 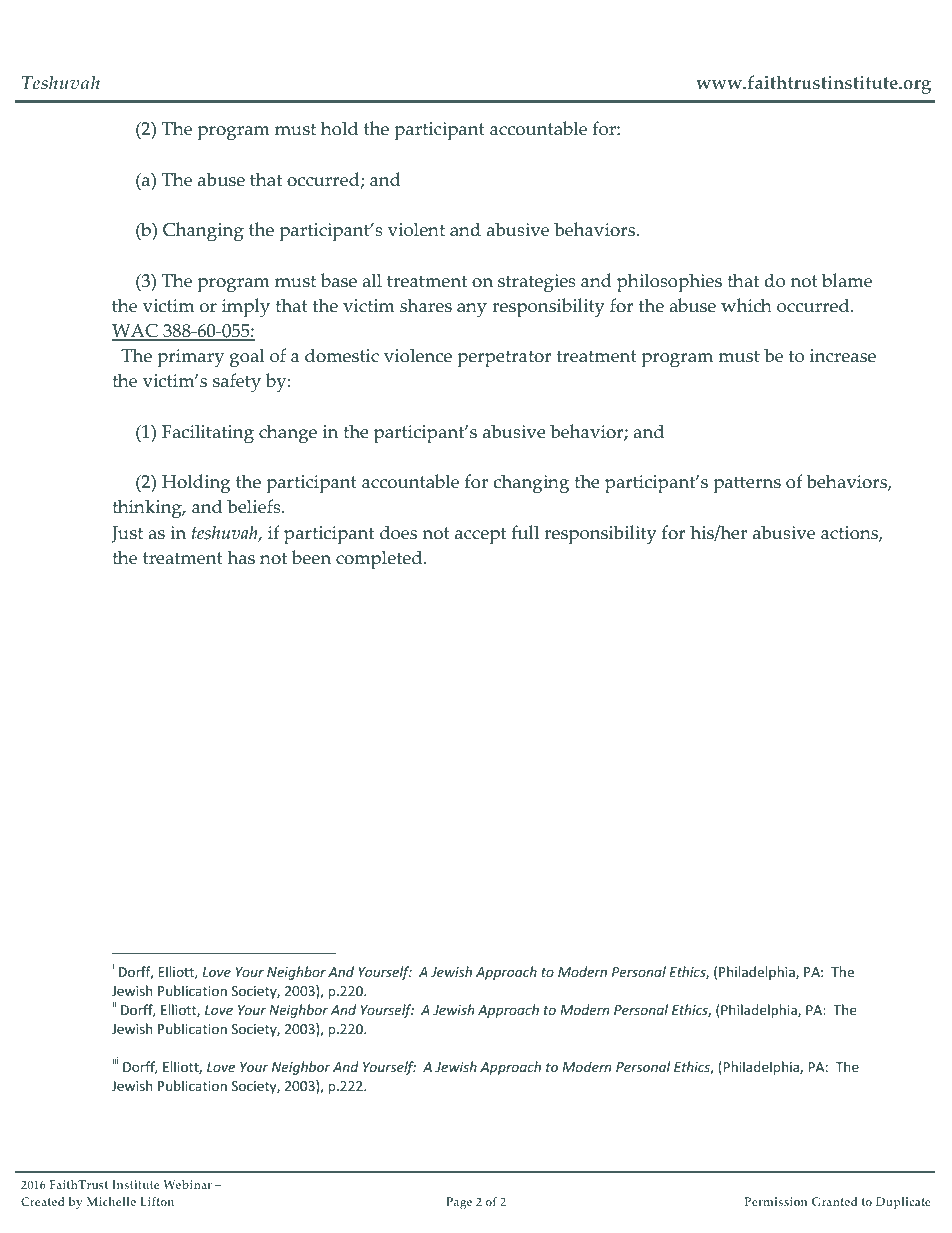 What do you see at coordinates (187, 1184) in the screenshot?
I see `Webinar` at bounding box center [187, 1184].
